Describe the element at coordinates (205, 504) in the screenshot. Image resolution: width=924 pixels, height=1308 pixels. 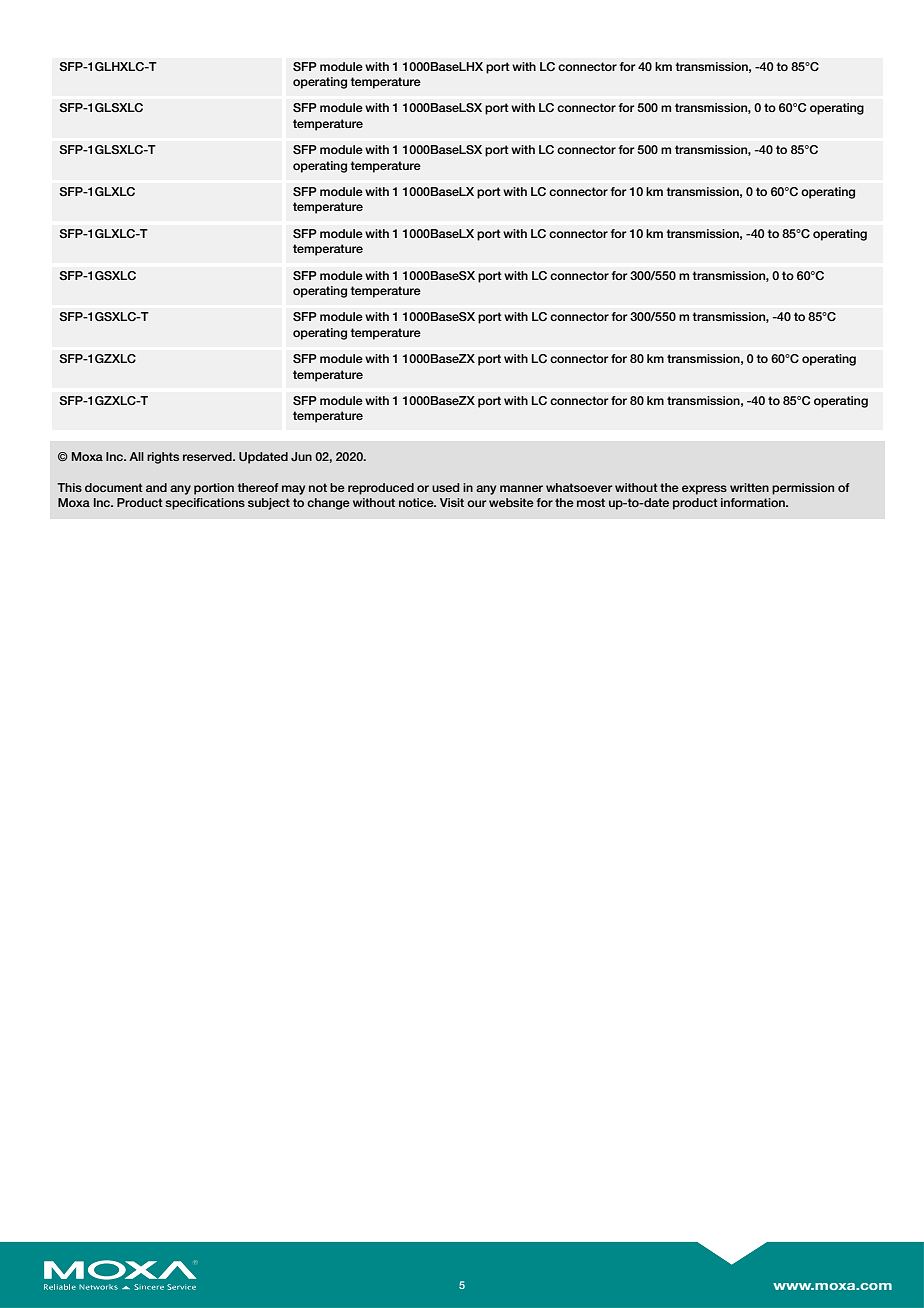
I see `specifications` at that location.
